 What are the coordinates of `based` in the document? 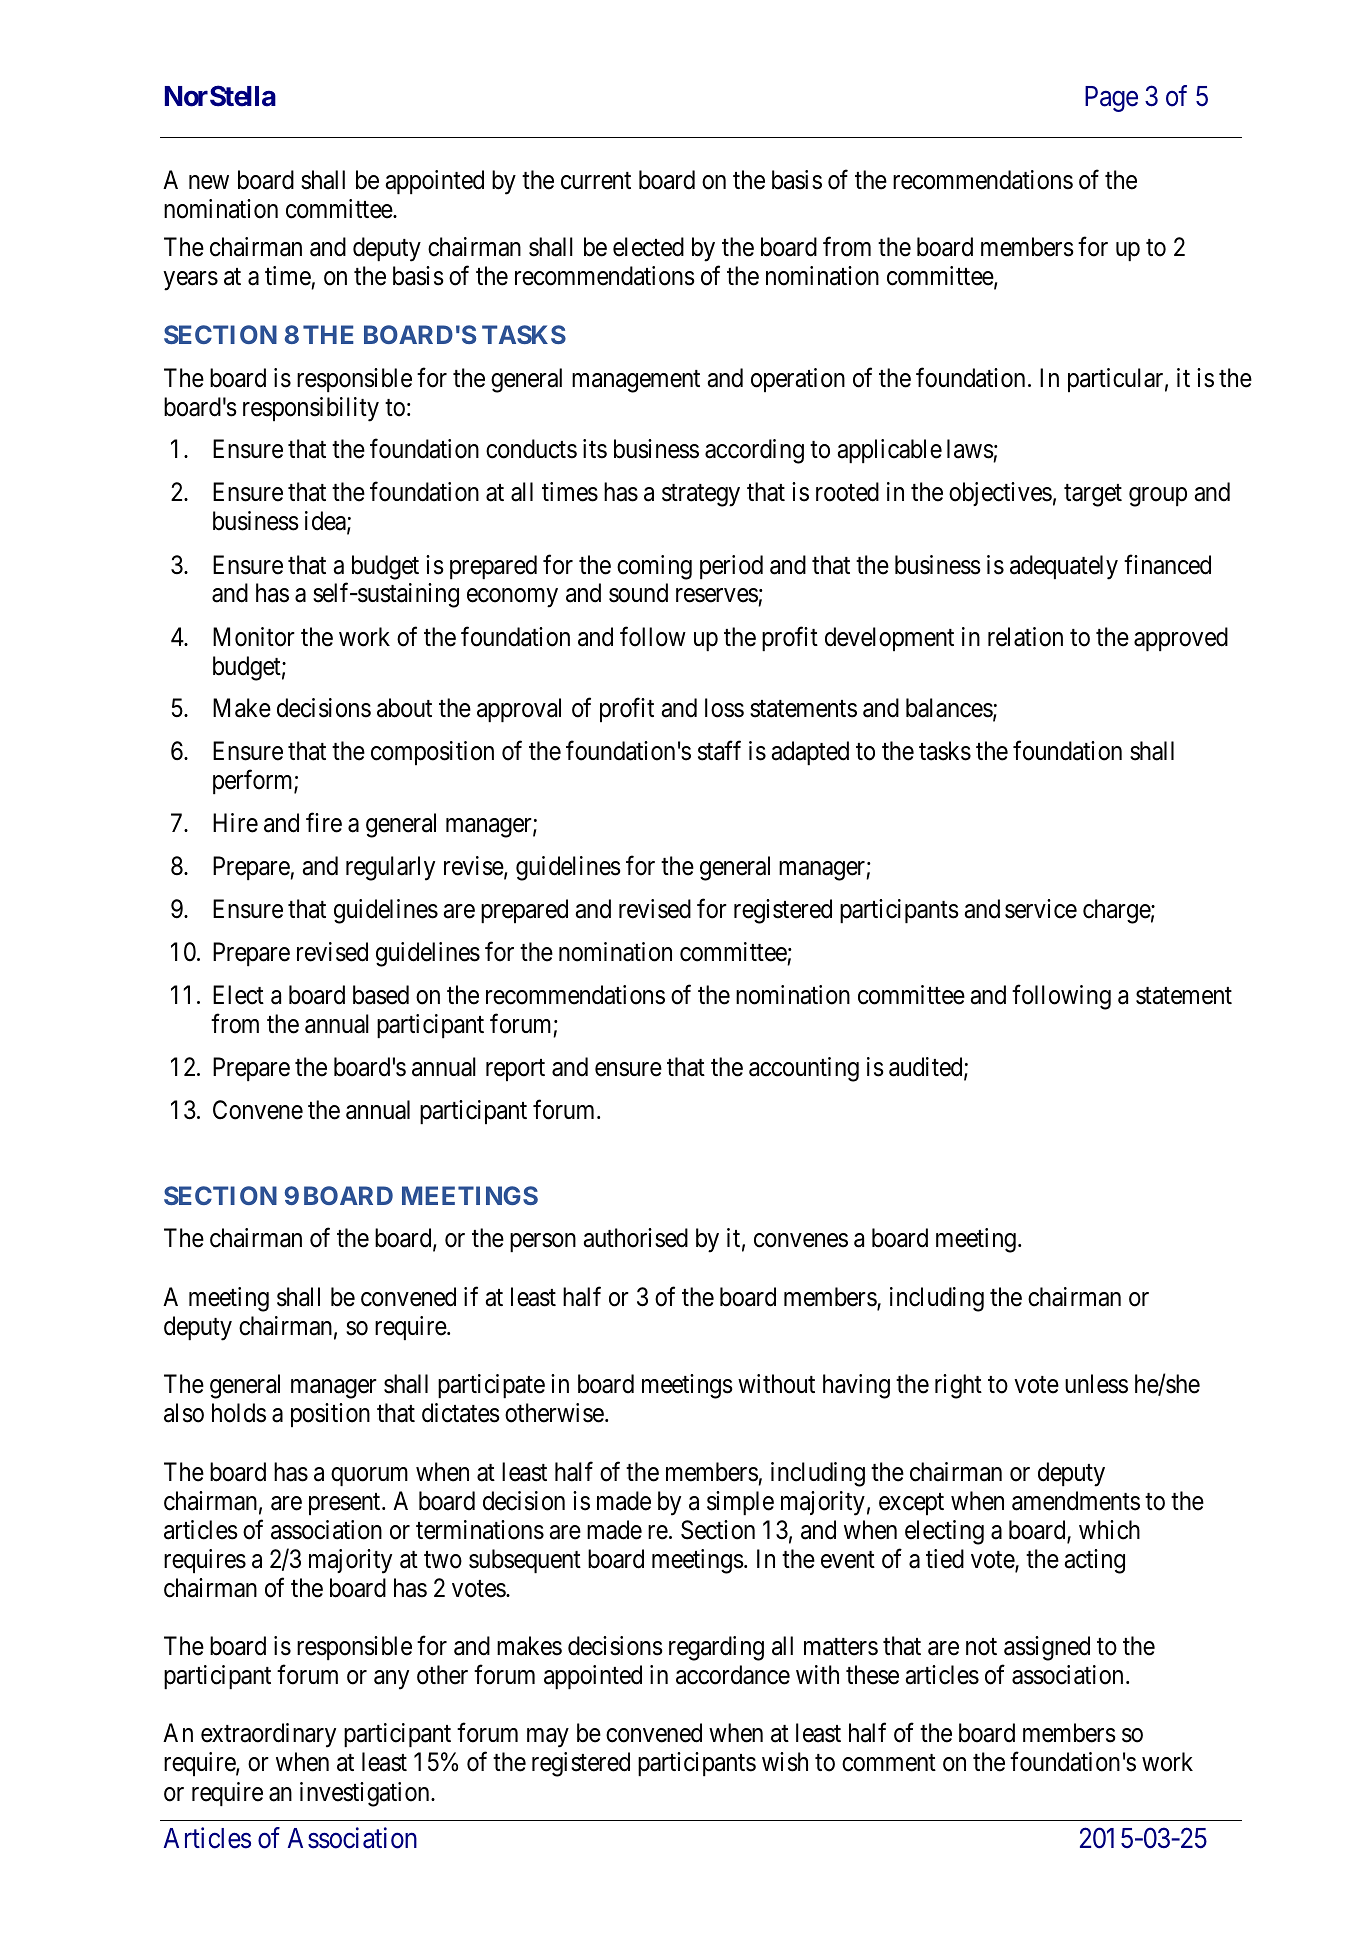 It's located at (381, 995).
